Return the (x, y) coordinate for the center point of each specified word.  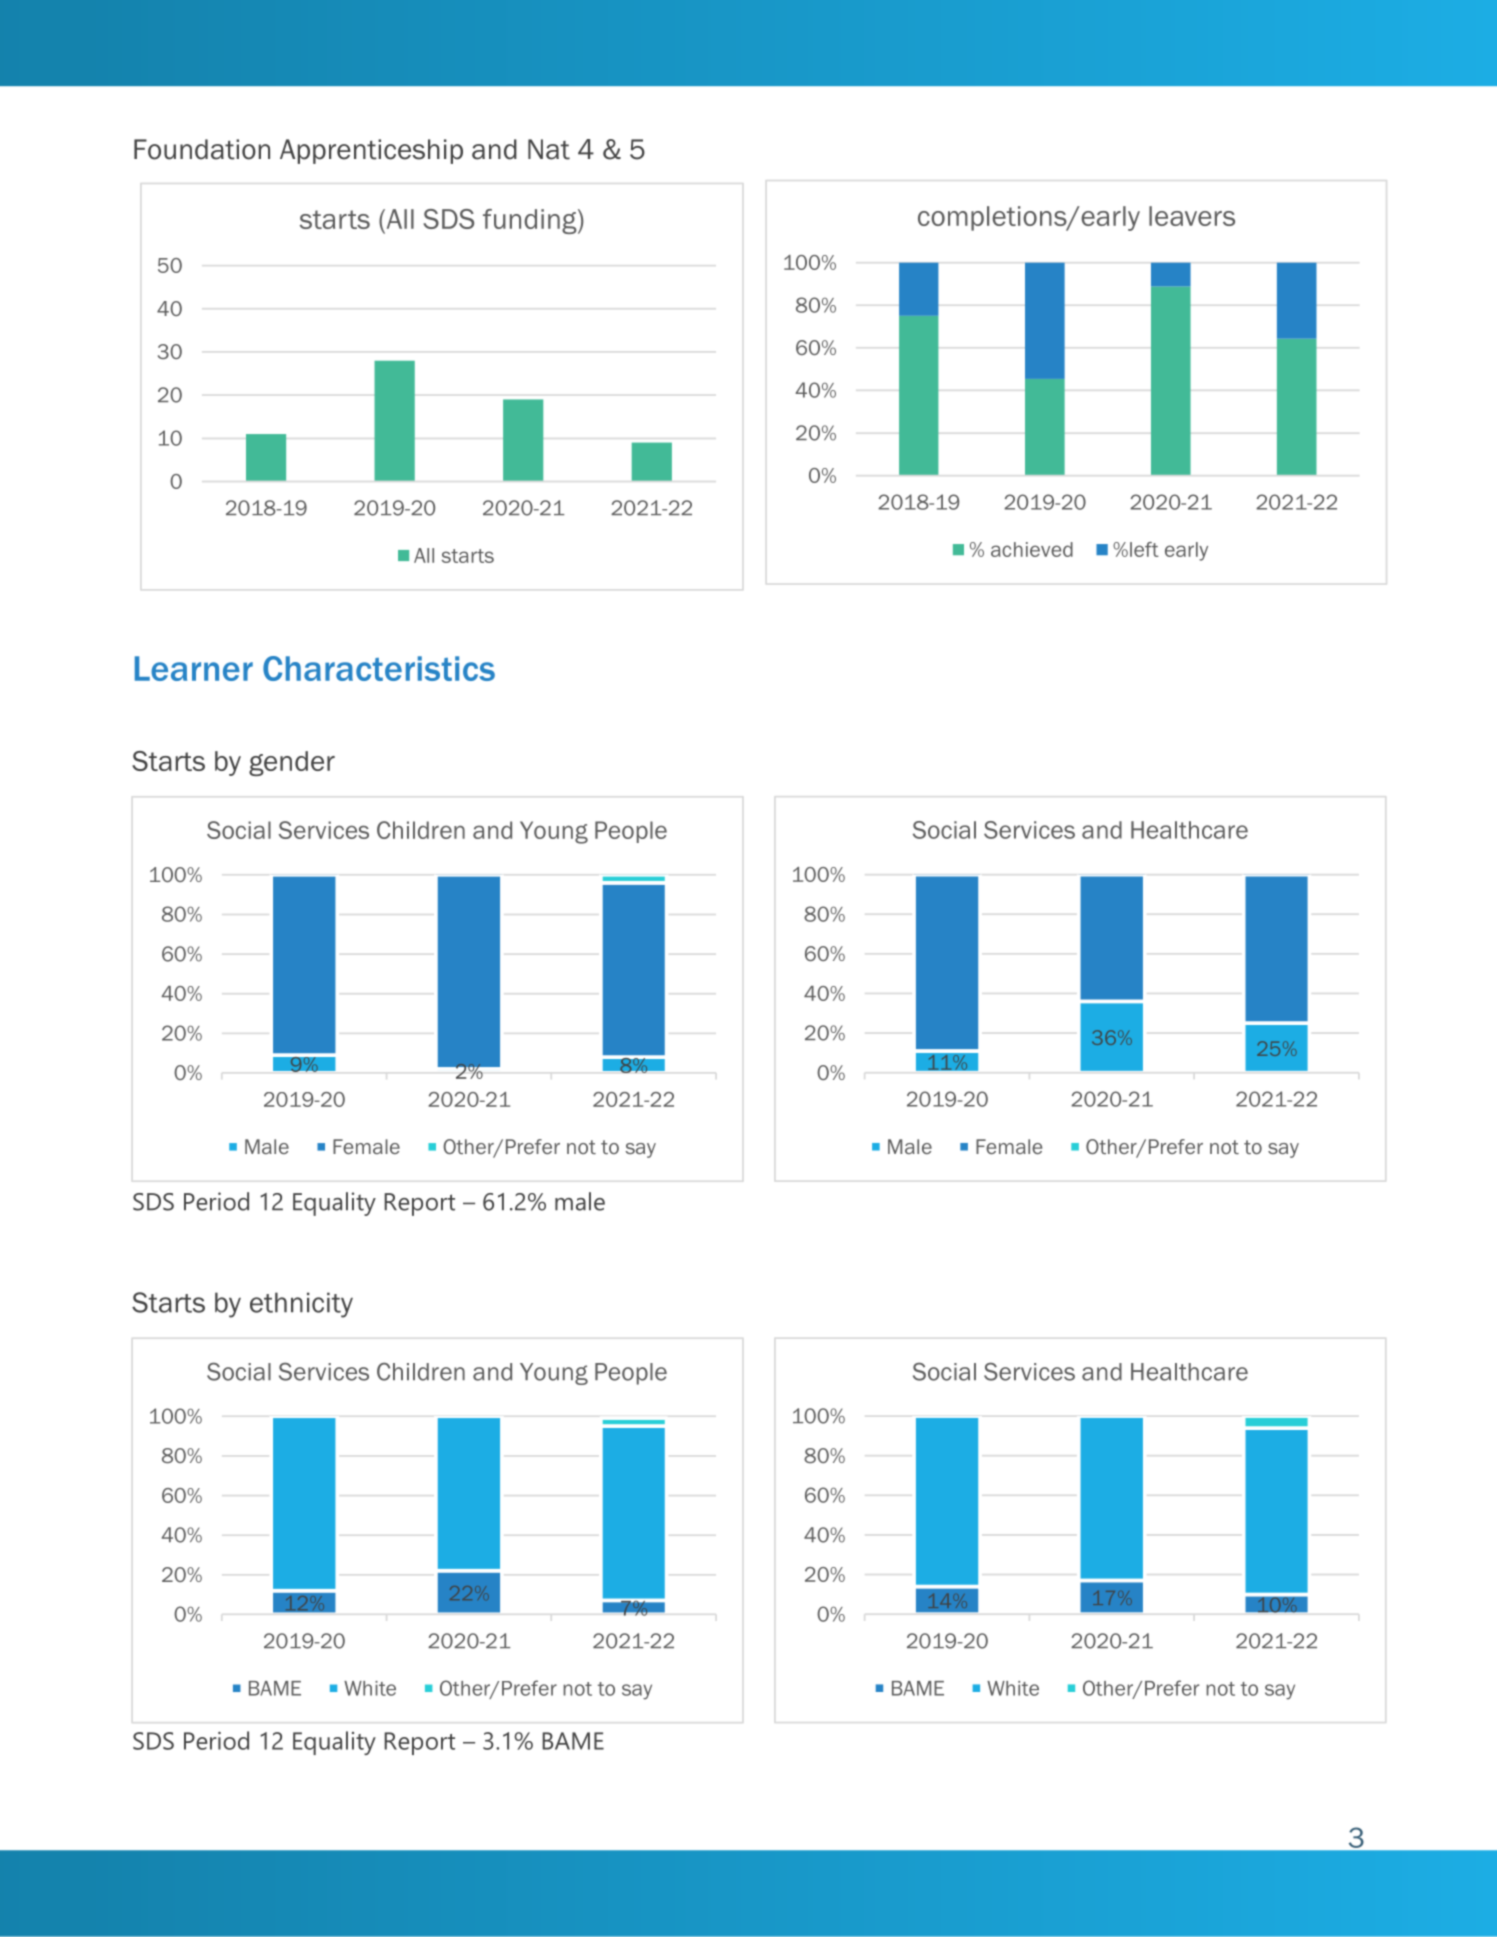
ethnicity (301, 1305)
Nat (549, 149)
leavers (1192, 216)
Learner (194, 668)
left (1144, 549)
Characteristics (379, 668)
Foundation (202, 149)
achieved (1032, 549)
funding (531, 221)
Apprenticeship (371, 151)
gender (292, 763)
